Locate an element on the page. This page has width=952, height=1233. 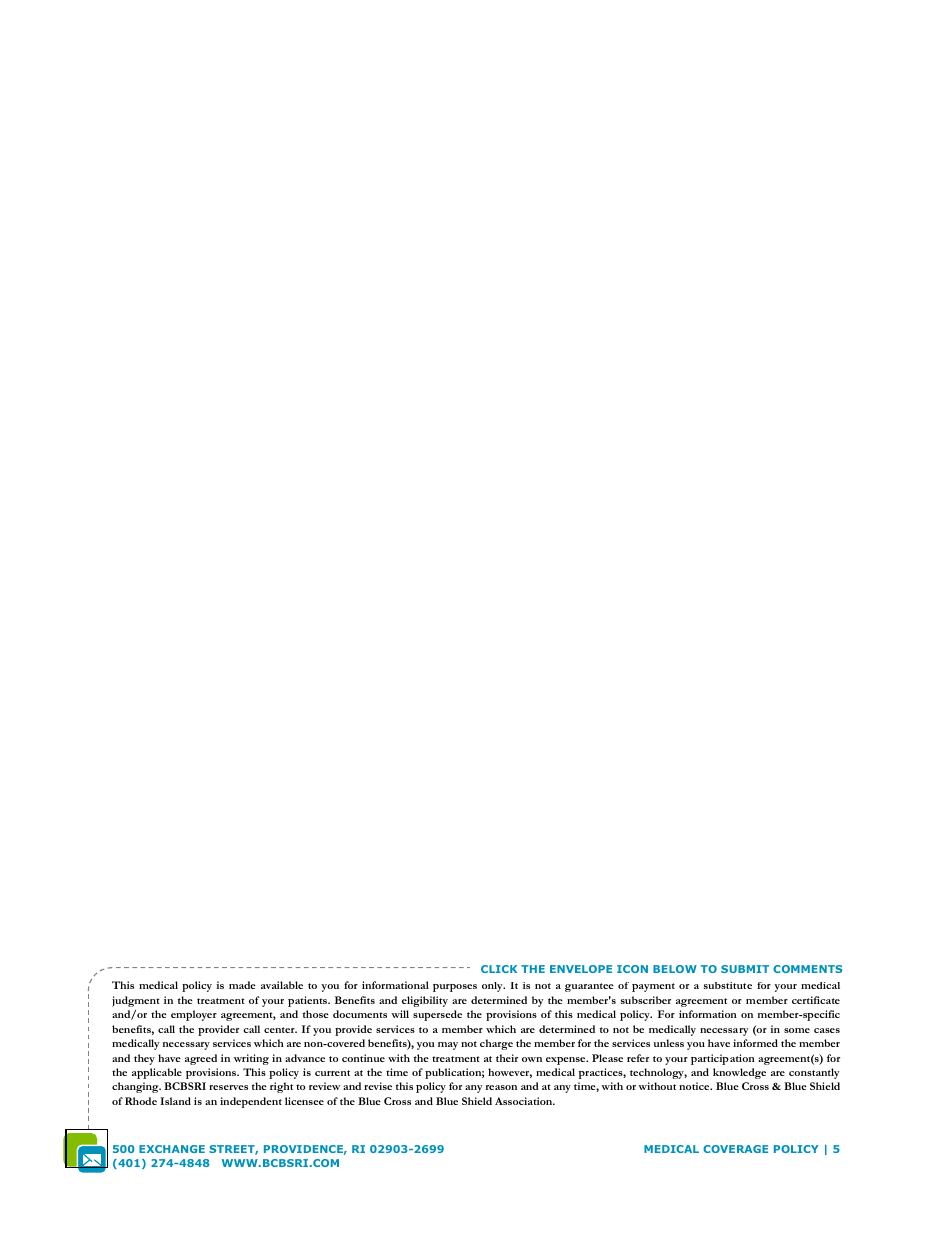
CLICK is located at coordinates (499, 969).
